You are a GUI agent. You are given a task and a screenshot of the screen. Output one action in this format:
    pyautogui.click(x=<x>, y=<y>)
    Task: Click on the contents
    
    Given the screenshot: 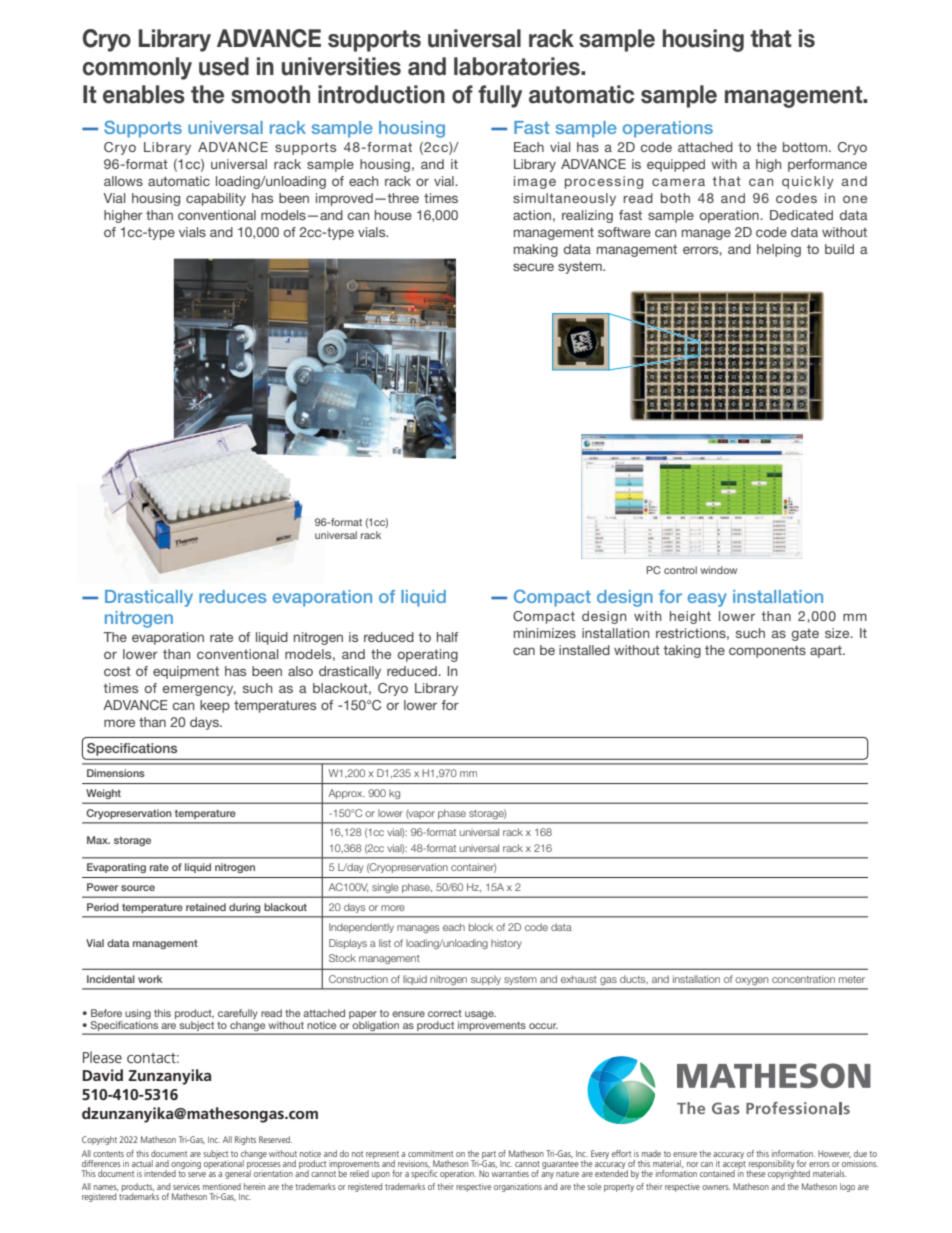 What is the action you would take?
    pyautogui.click(x=108, y=1154)
